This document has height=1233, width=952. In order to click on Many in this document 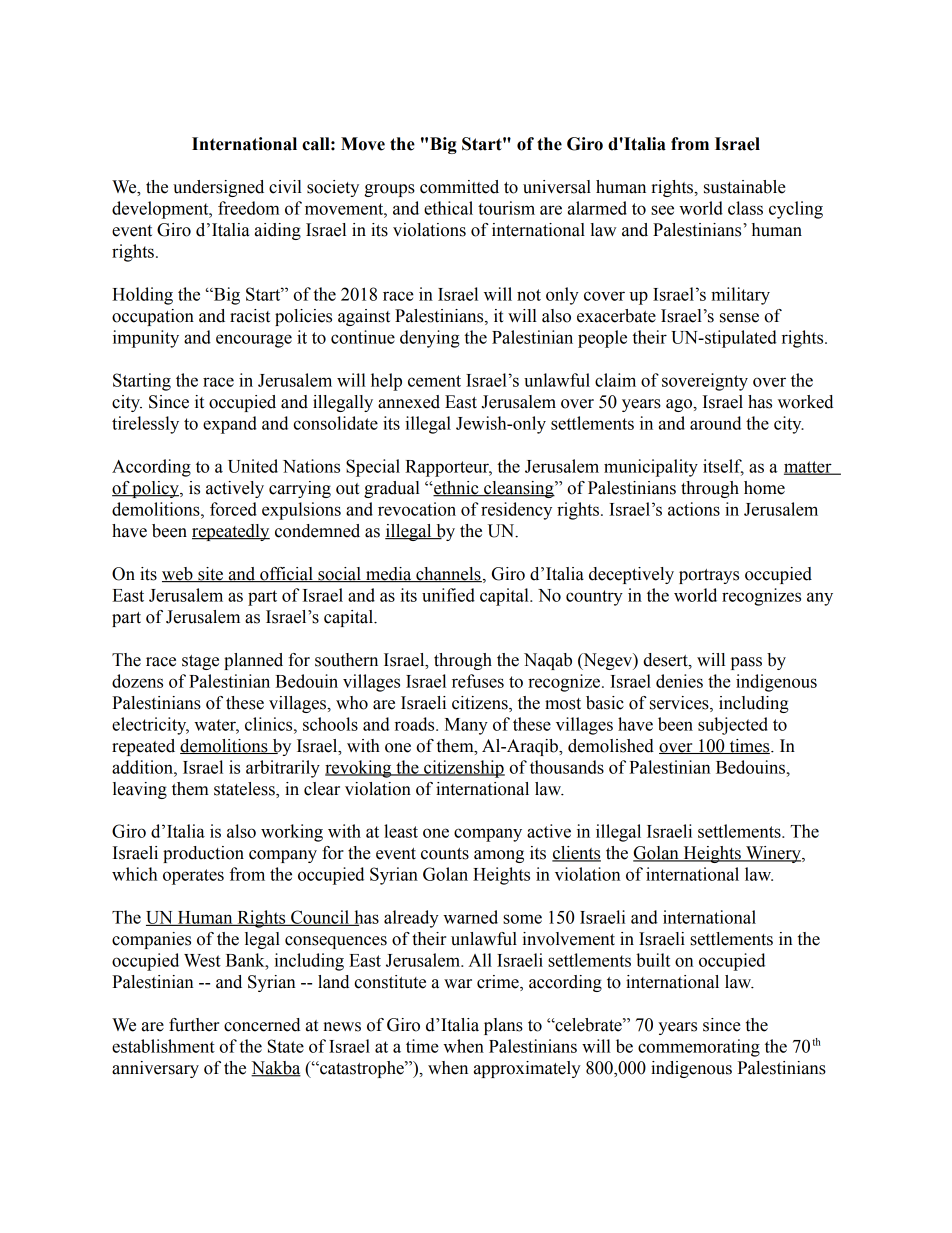, I will do `click(466, 726)`.
